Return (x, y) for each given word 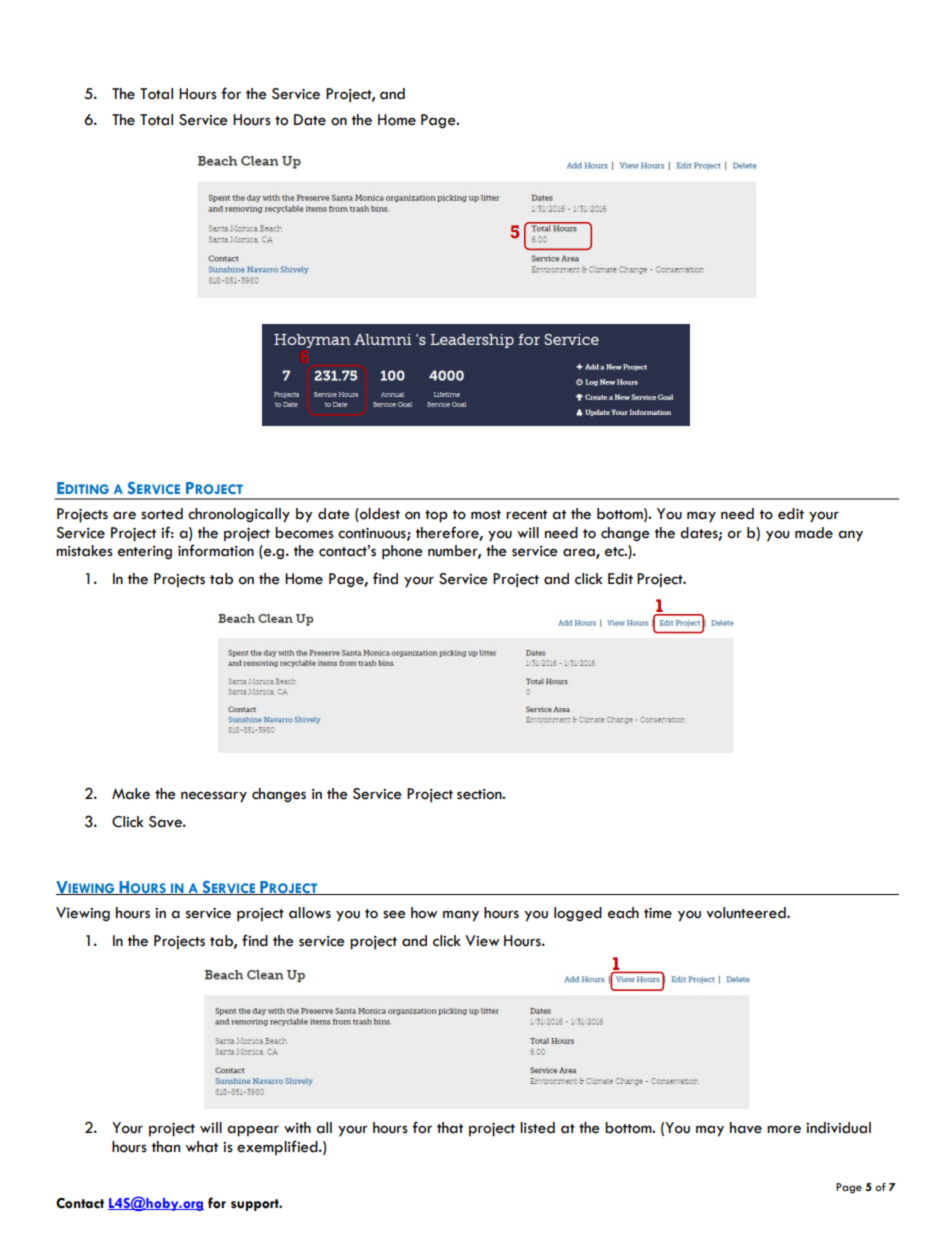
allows (310, 913)
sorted (162, 514)
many (461, 916)
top (436, 516)
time (658, 913)
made (814, 533)
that (450, 1128)
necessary (214, 797)
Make (131, 794)
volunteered (747, 913)
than (166, 1147)
